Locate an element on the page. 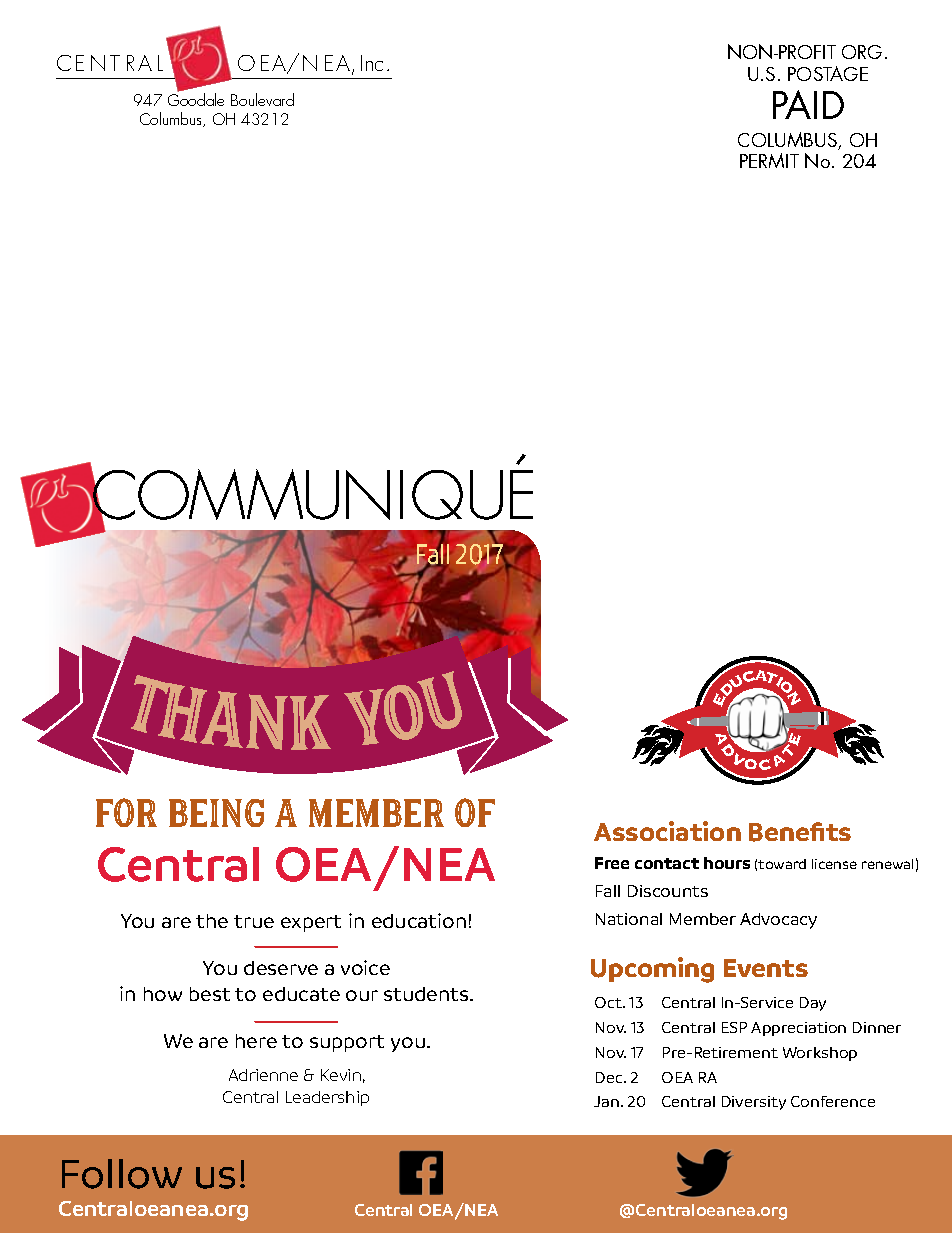 The width and height of the document is (952, 1233). Conference is located at coordinates (833, 1101).
